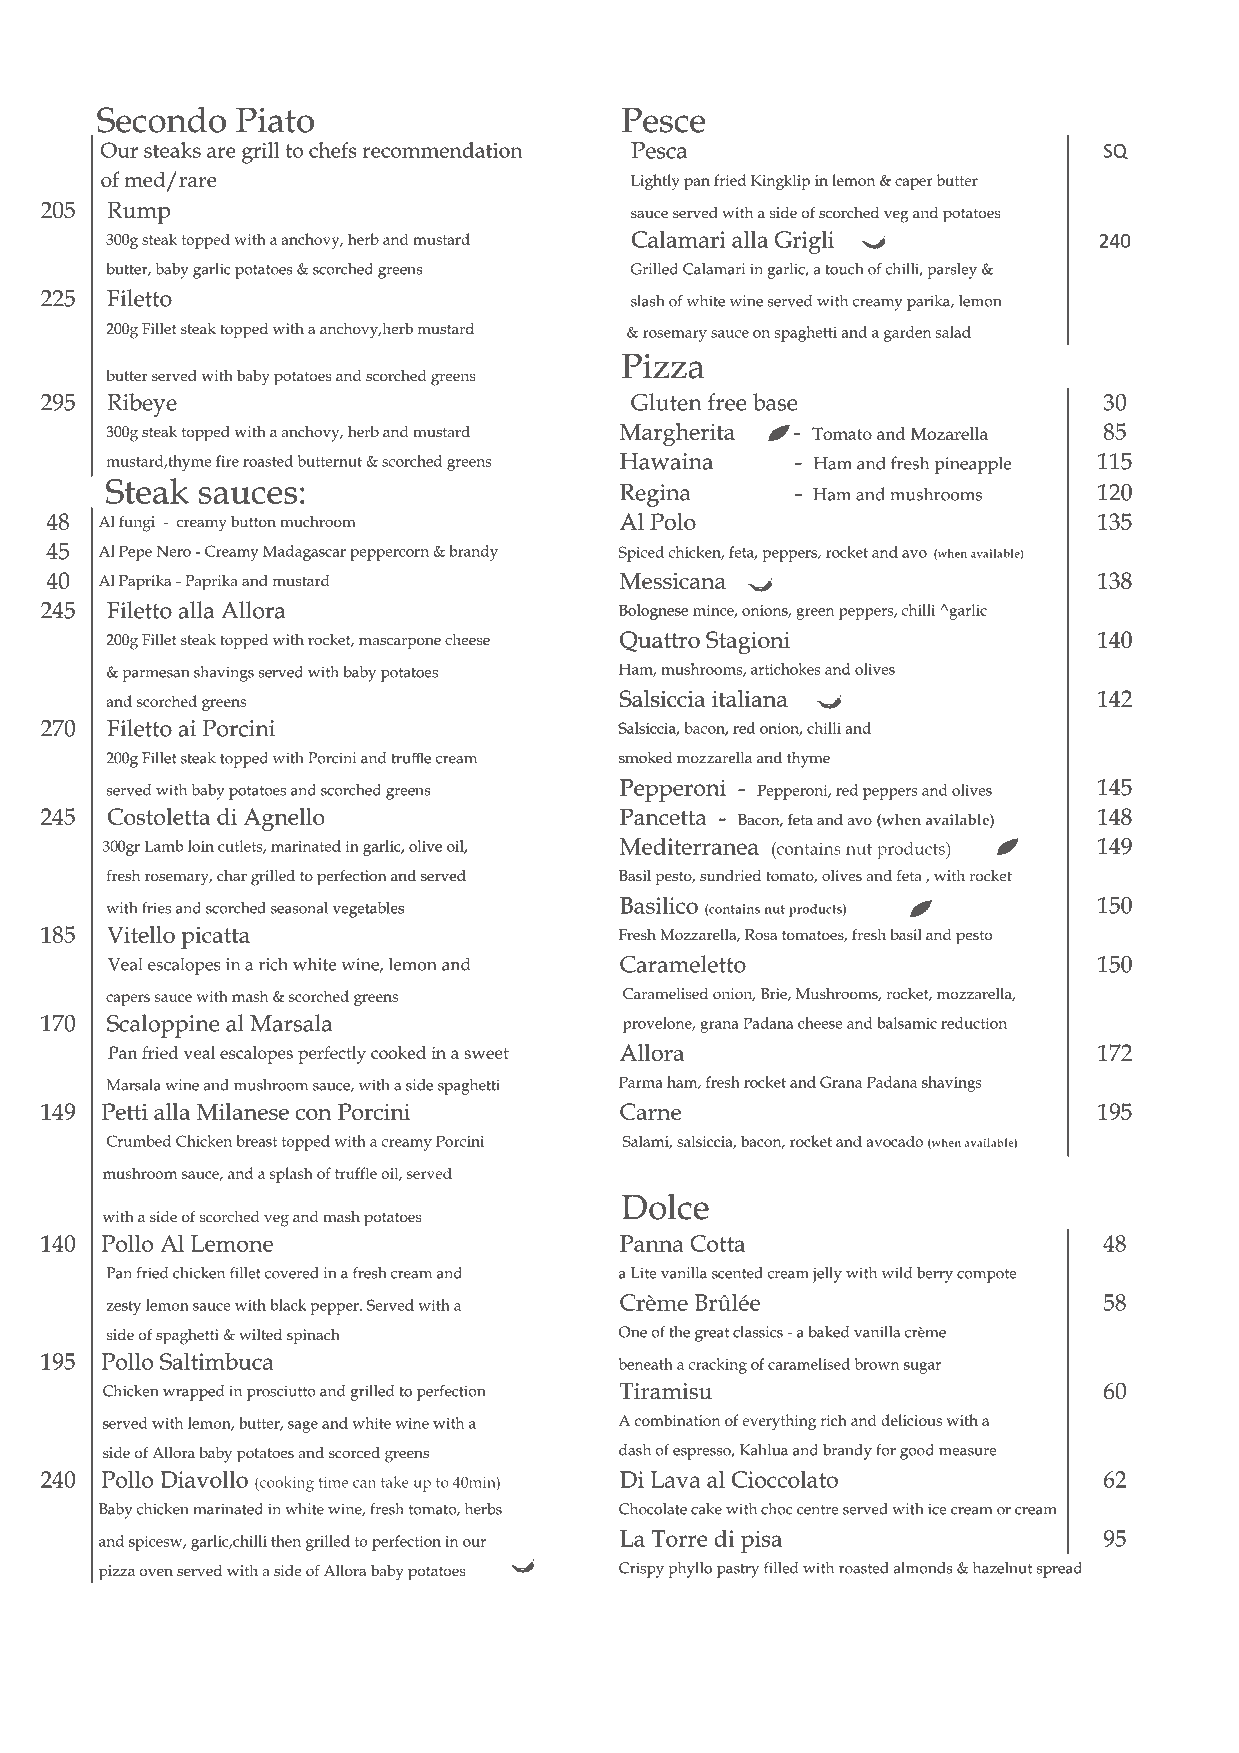 The width and height of the document is (1239, 1753). What do you see at coordinates (156, 676) in the document?
I see `parmesan` at bounding box center [156, 676].
